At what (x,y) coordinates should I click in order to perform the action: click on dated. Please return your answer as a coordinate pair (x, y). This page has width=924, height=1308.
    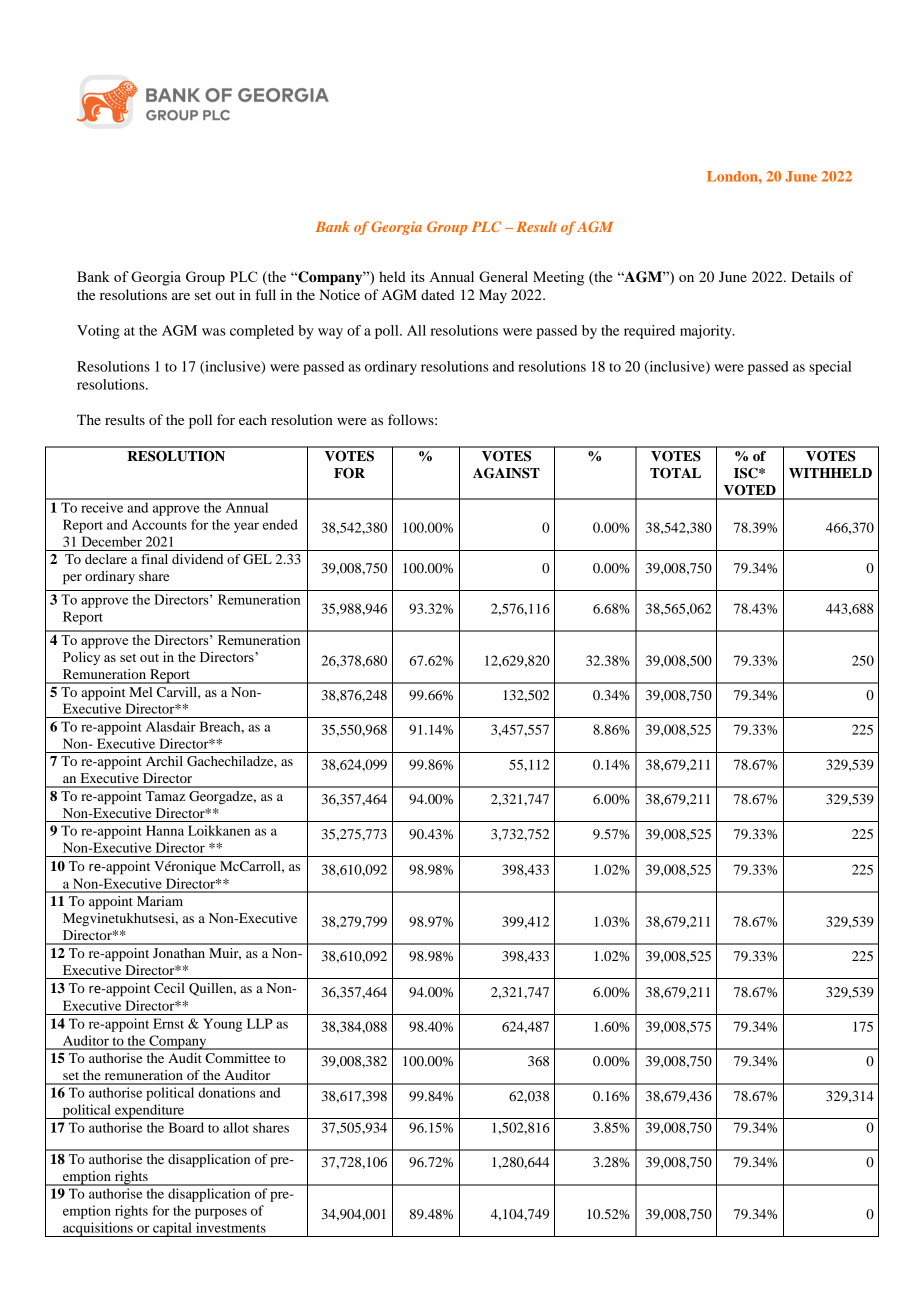
    Looking at the image, I should click on (438, 294).
